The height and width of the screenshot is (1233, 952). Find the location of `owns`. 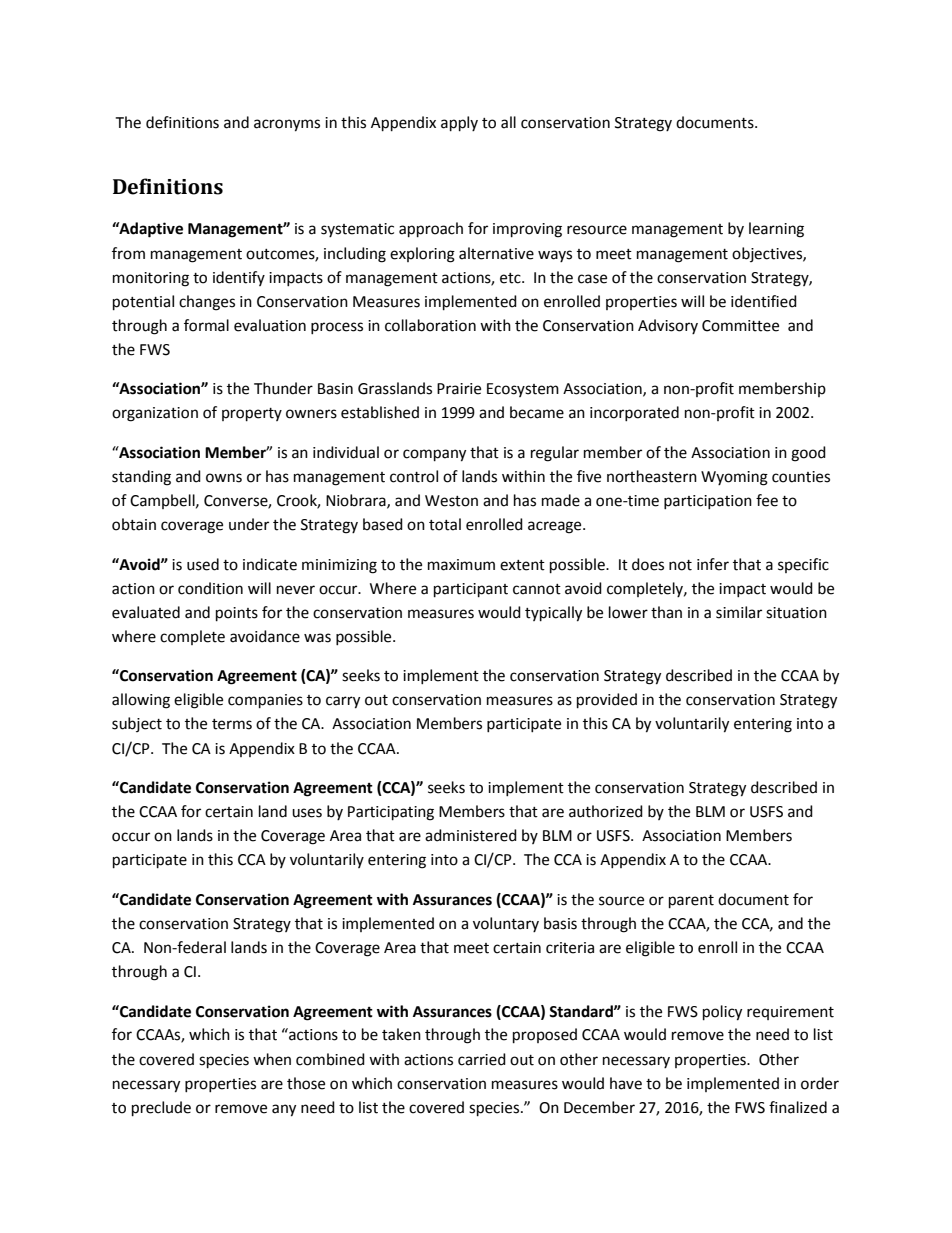

owns is located at coordinates (224, 478).
